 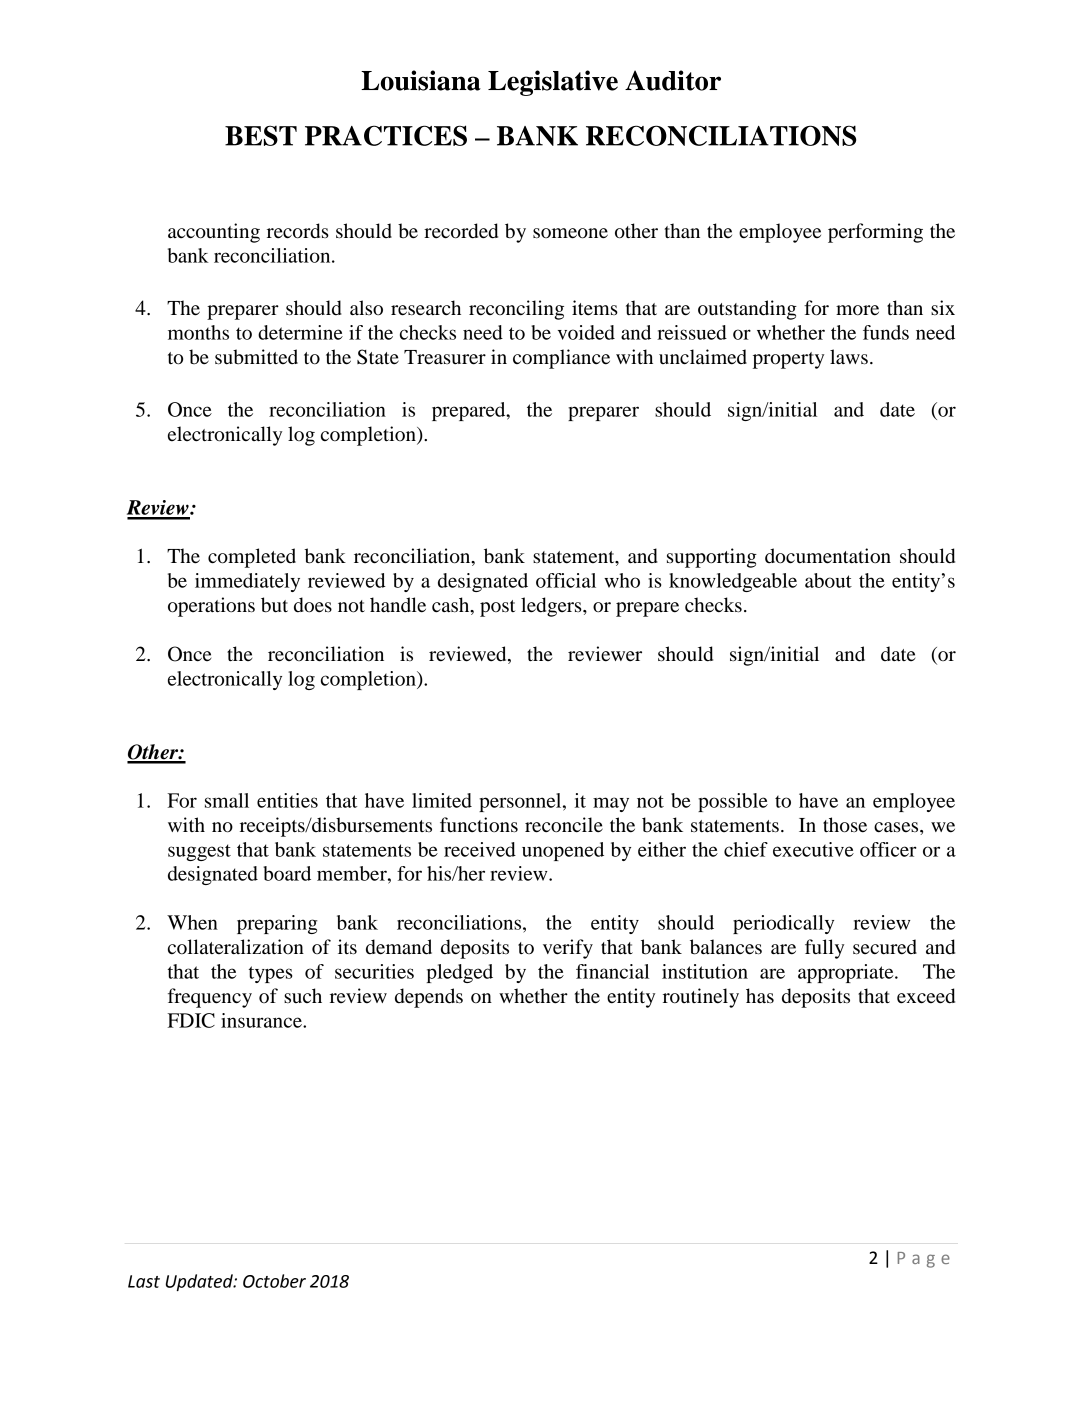 What do you see at coordinates (849, 357) in the screenshot?
I see `laws` at bounding box center [849, 357].
